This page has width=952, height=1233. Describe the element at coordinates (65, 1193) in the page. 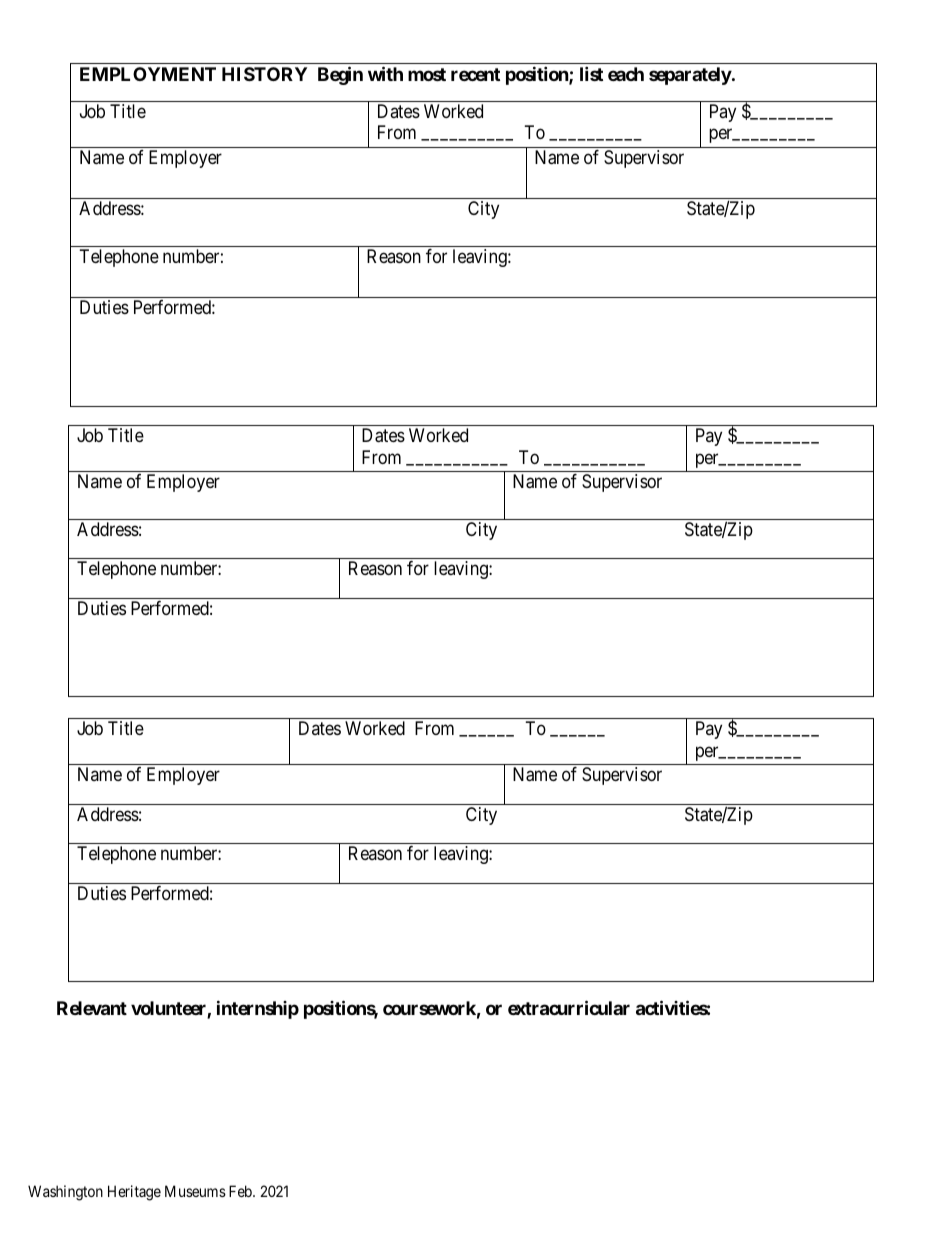

I see `Washington` at that location.
